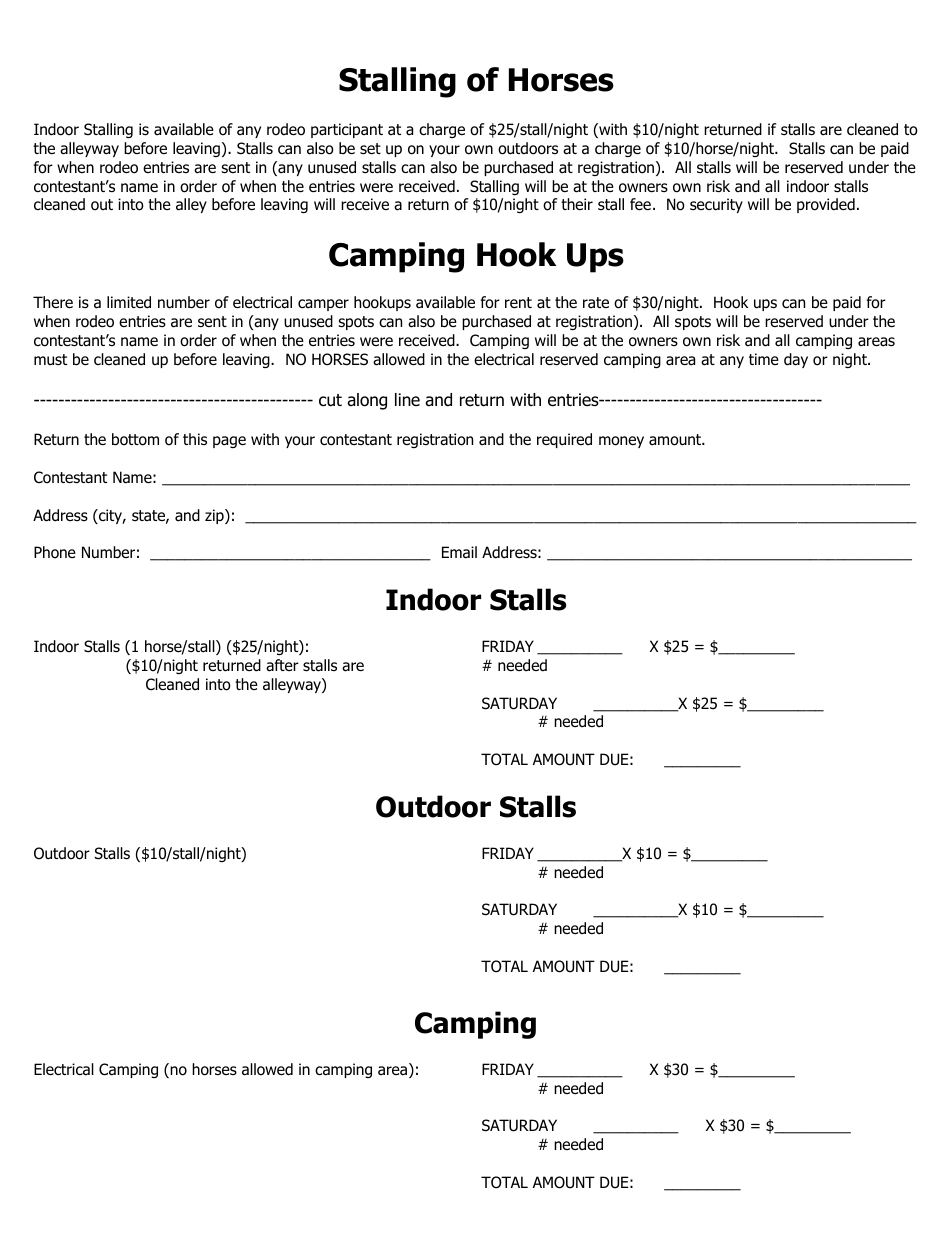 The height and width of the screenshot is (1233, 952). Describe the element at coordinates (716, 205) in the screenshot. I see `security` at that location.
